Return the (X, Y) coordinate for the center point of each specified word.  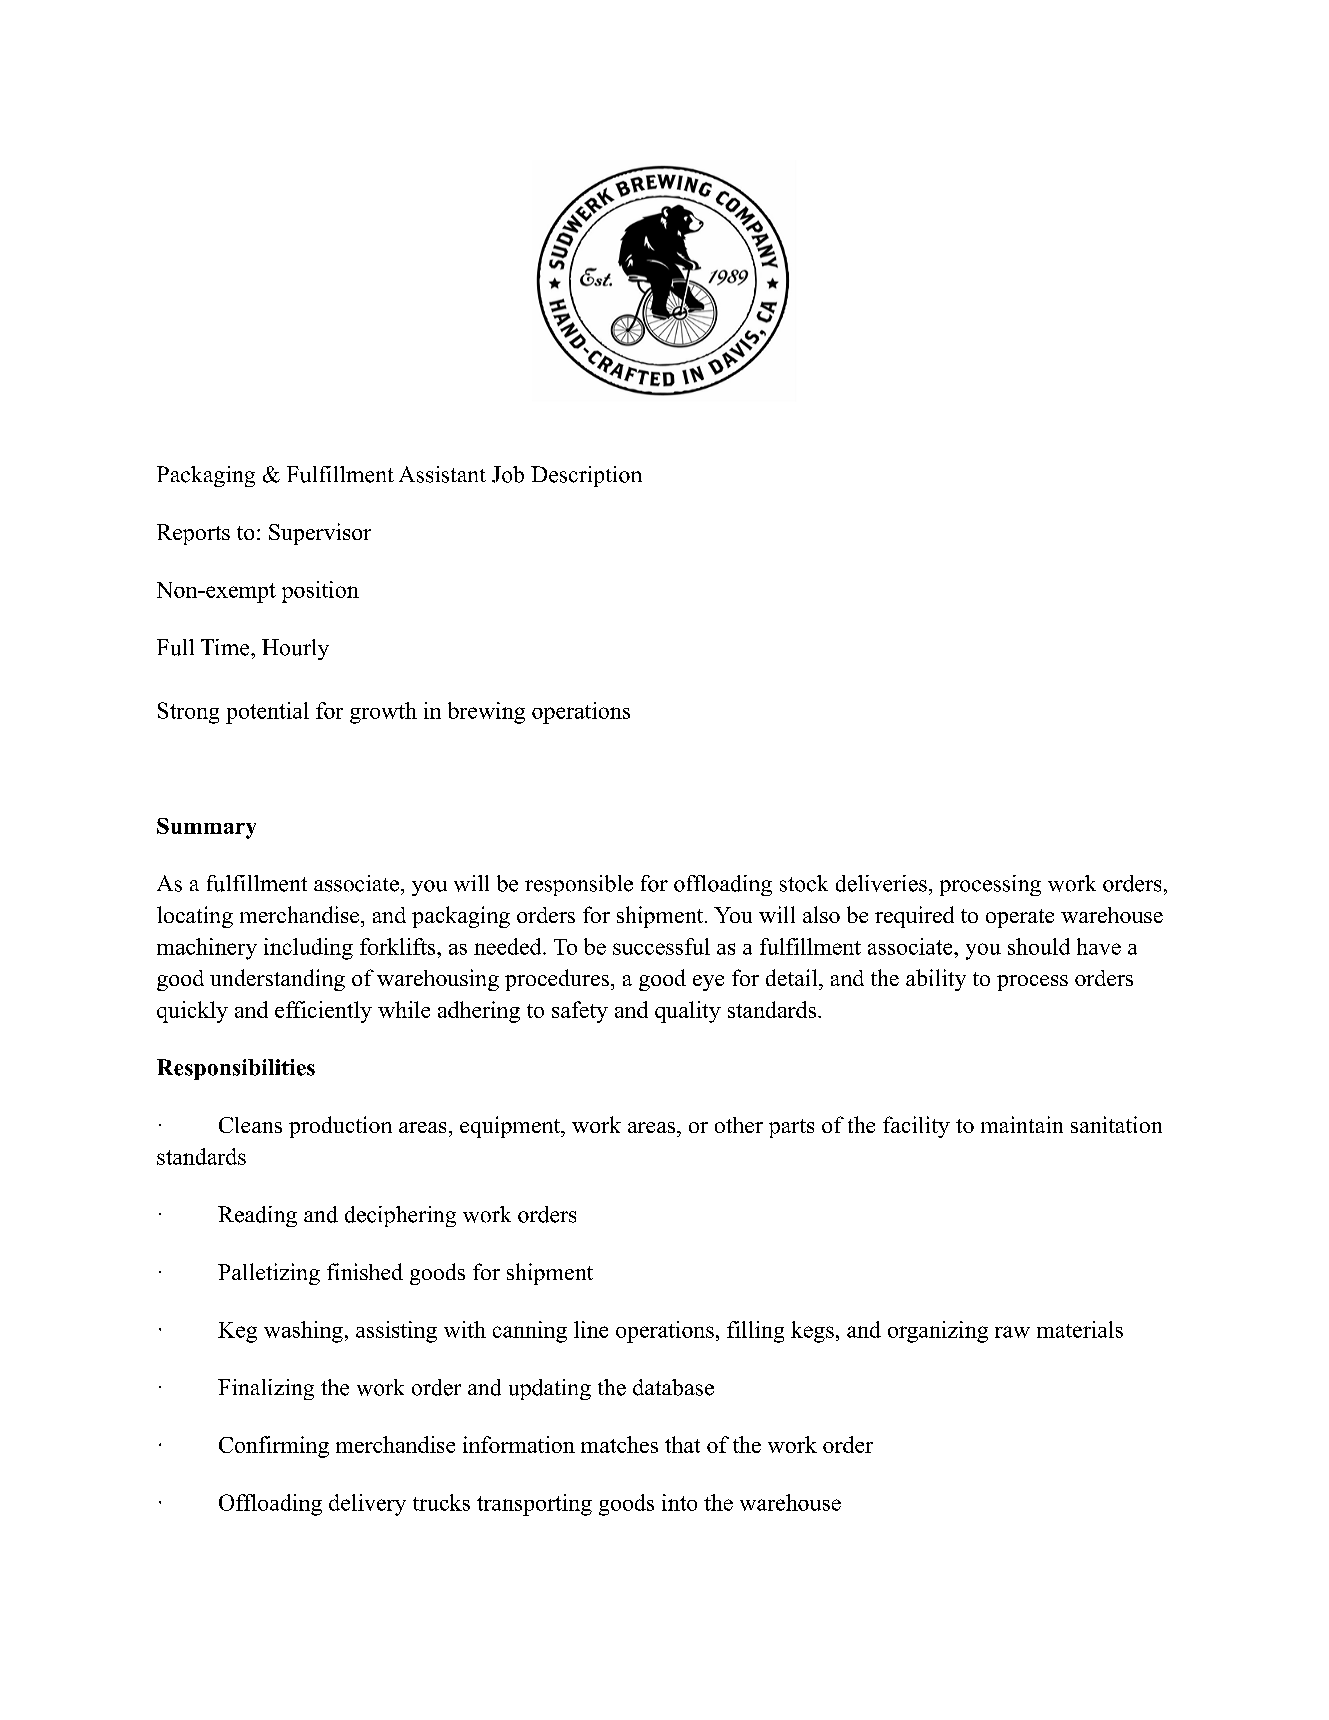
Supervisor (320, 534)
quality (688, 1012)
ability (936, 980)
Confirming (274, 1447)
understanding (277, 980)
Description (586, 476)
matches (619, 1444)
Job (508, 474)
